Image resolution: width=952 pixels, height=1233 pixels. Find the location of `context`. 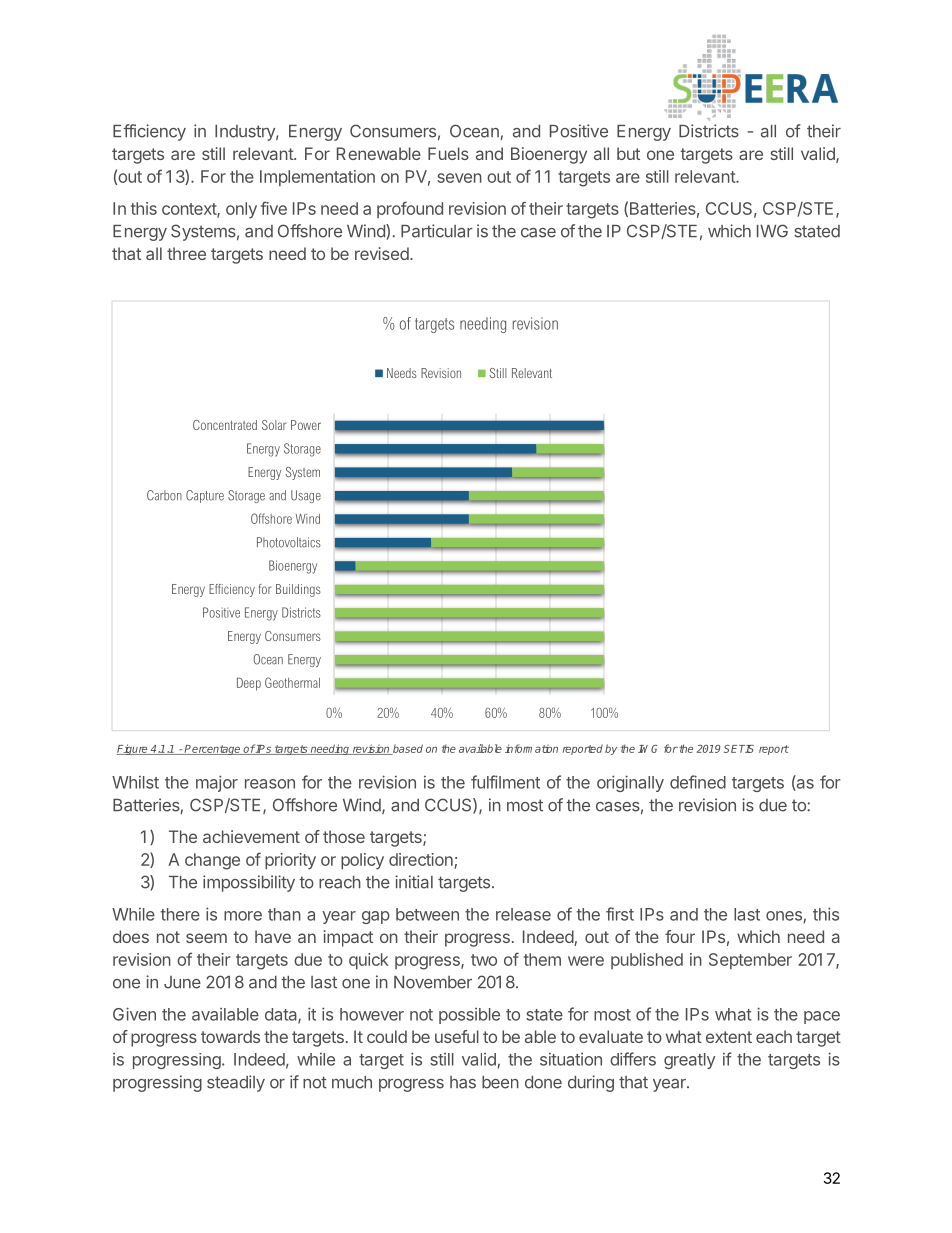

context is located at coordinates (190, 210).
